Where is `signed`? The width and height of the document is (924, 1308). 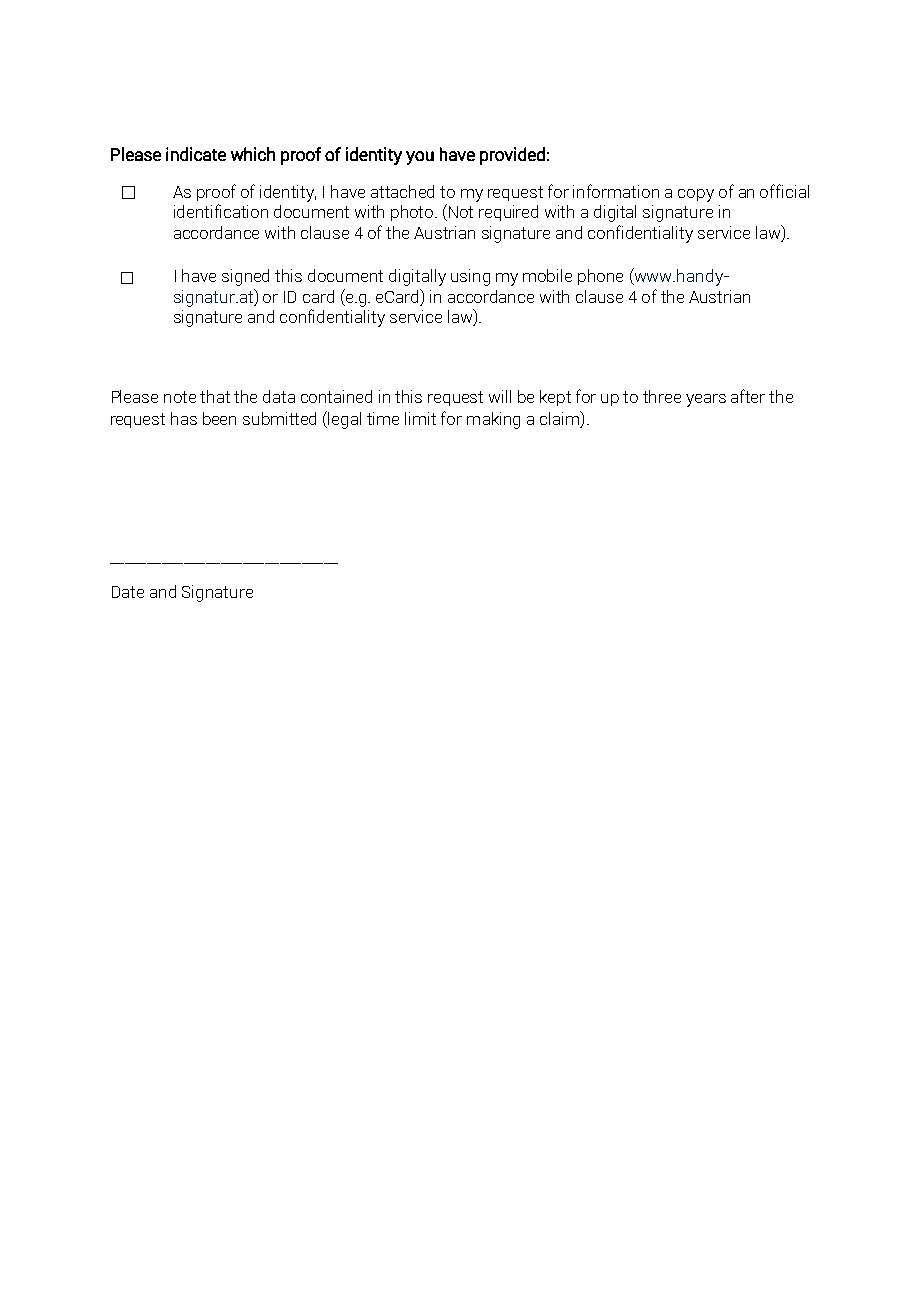 signed is located at coordinates (245, 277).
